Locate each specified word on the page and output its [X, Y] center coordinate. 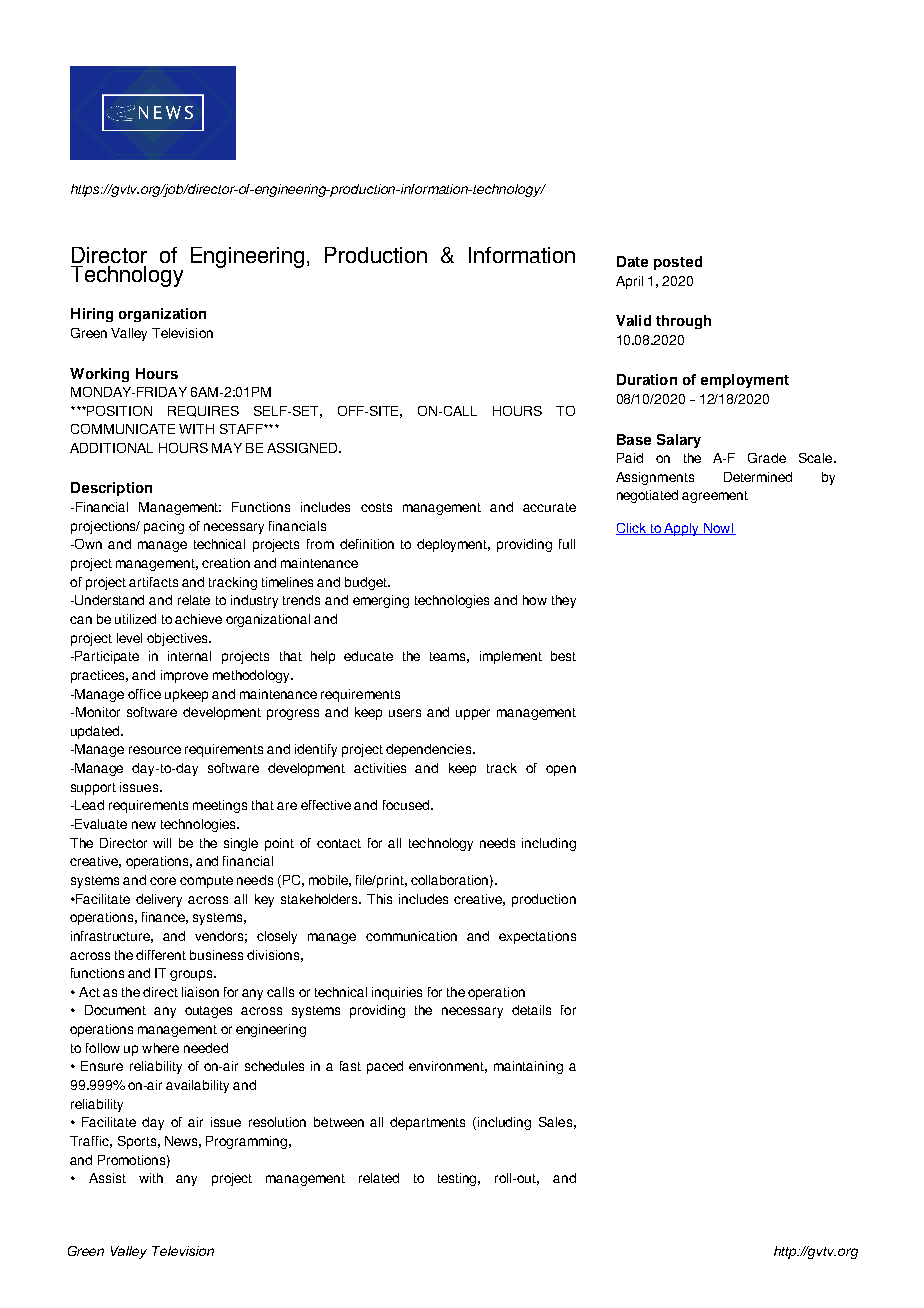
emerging [381, 601]
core [163, 881]
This [379, 899]
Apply [682, 529]
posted [678, 263]
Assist [107, 1178]
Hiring [92, 315]
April [629, 282]
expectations [537, 937]
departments [427, 1123]
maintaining [528, 1067]
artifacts [153, 582]
